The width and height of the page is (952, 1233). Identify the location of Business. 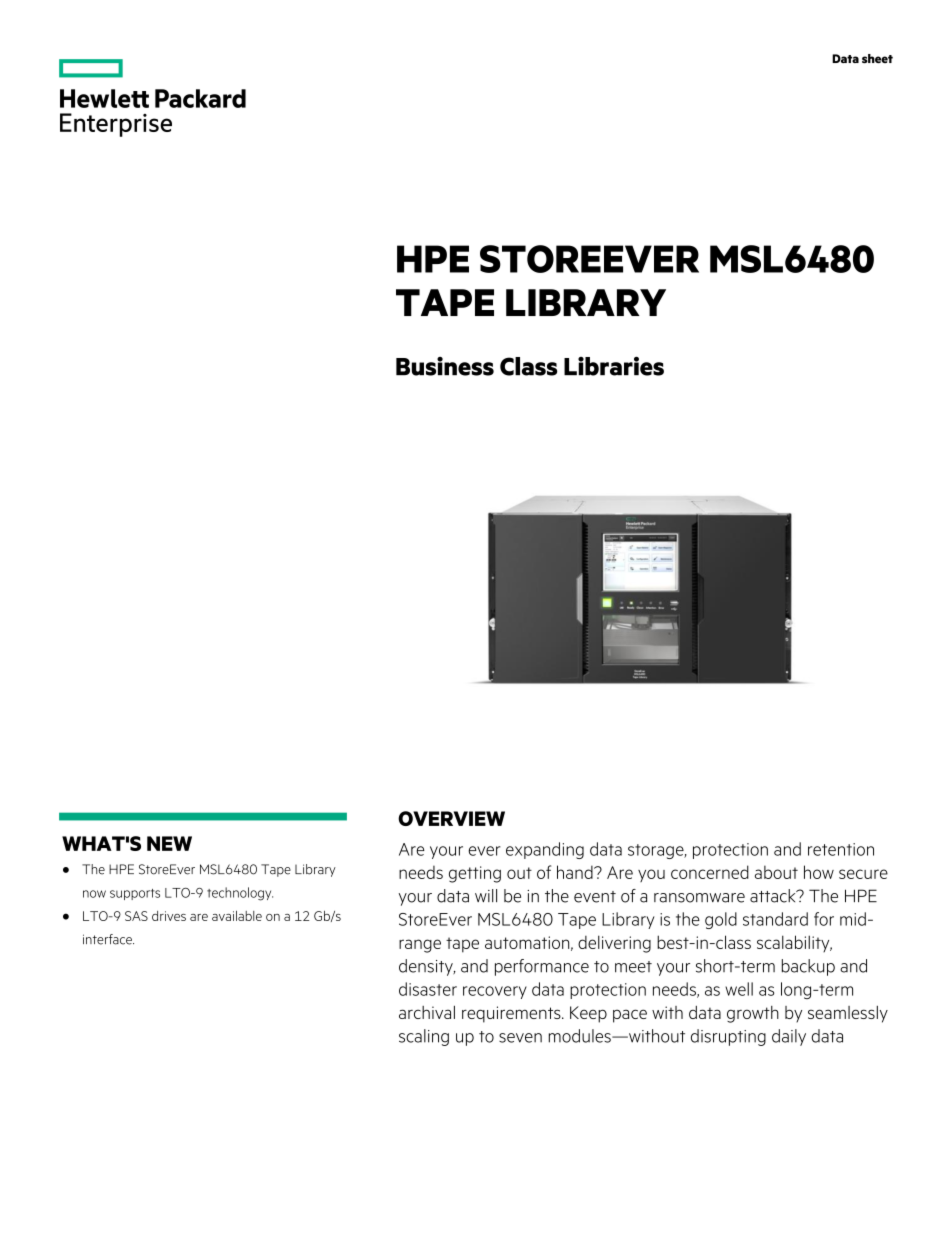
(445, 366).
